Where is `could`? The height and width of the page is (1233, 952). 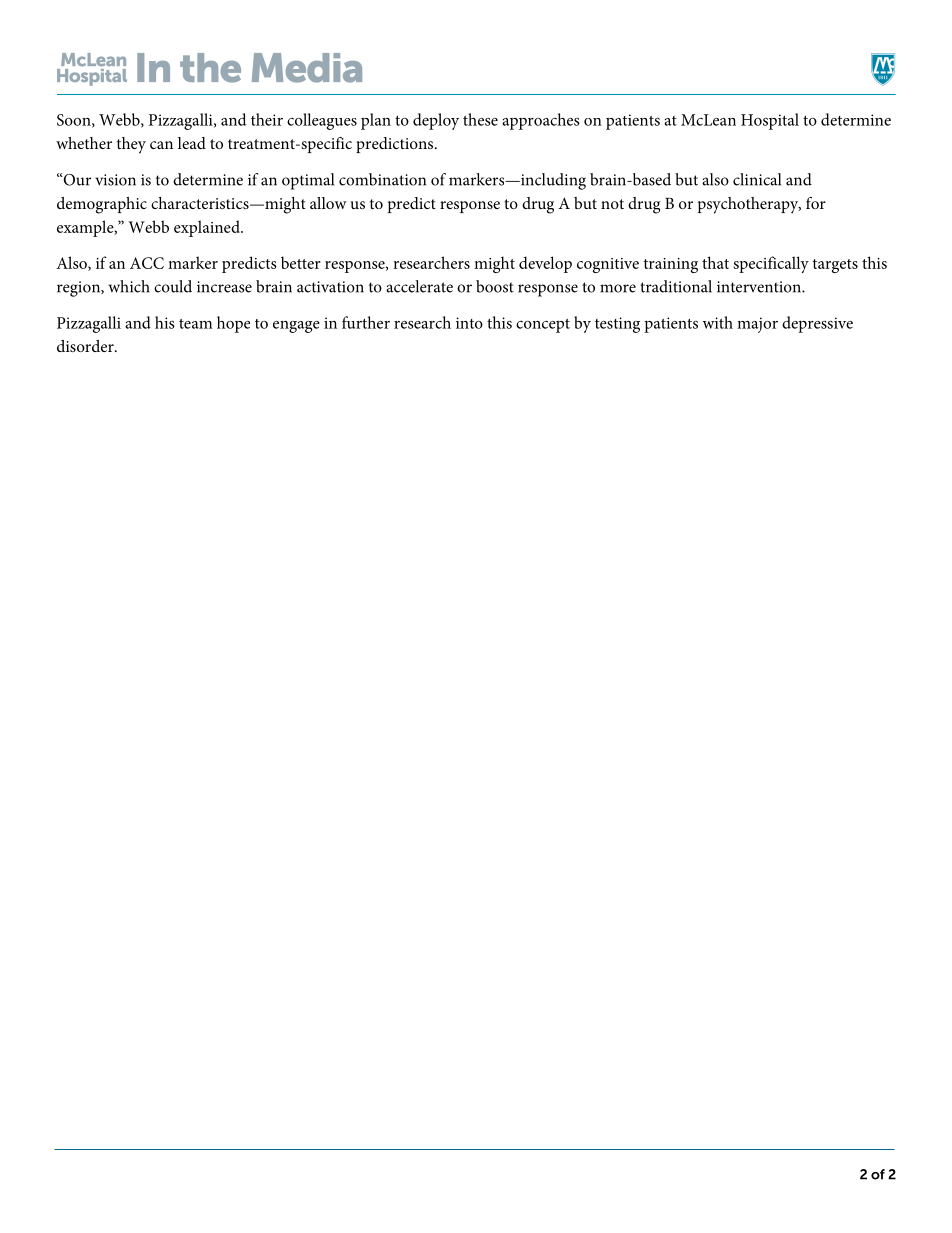 could is located at coordinates (173, 286).
